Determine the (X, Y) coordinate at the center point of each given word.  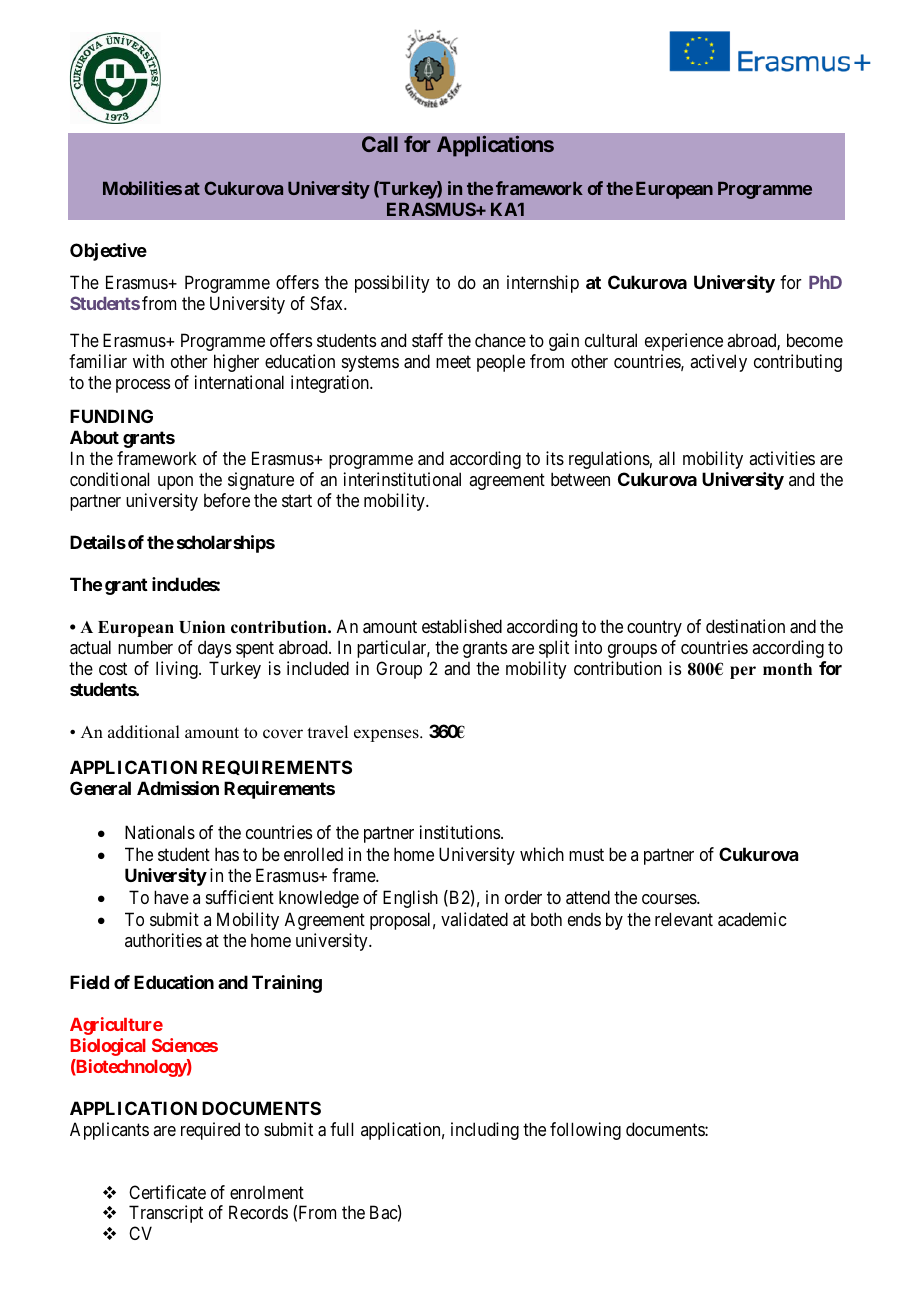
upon (175, 483)
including (485, 1131)
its (555, 458)
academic (752, 919)
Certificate (167, 1192)
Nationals (160, 832)
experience (684, 342)
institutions (460, 832)
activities (782, 458)
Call (380, 144)
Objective (108, 252)
